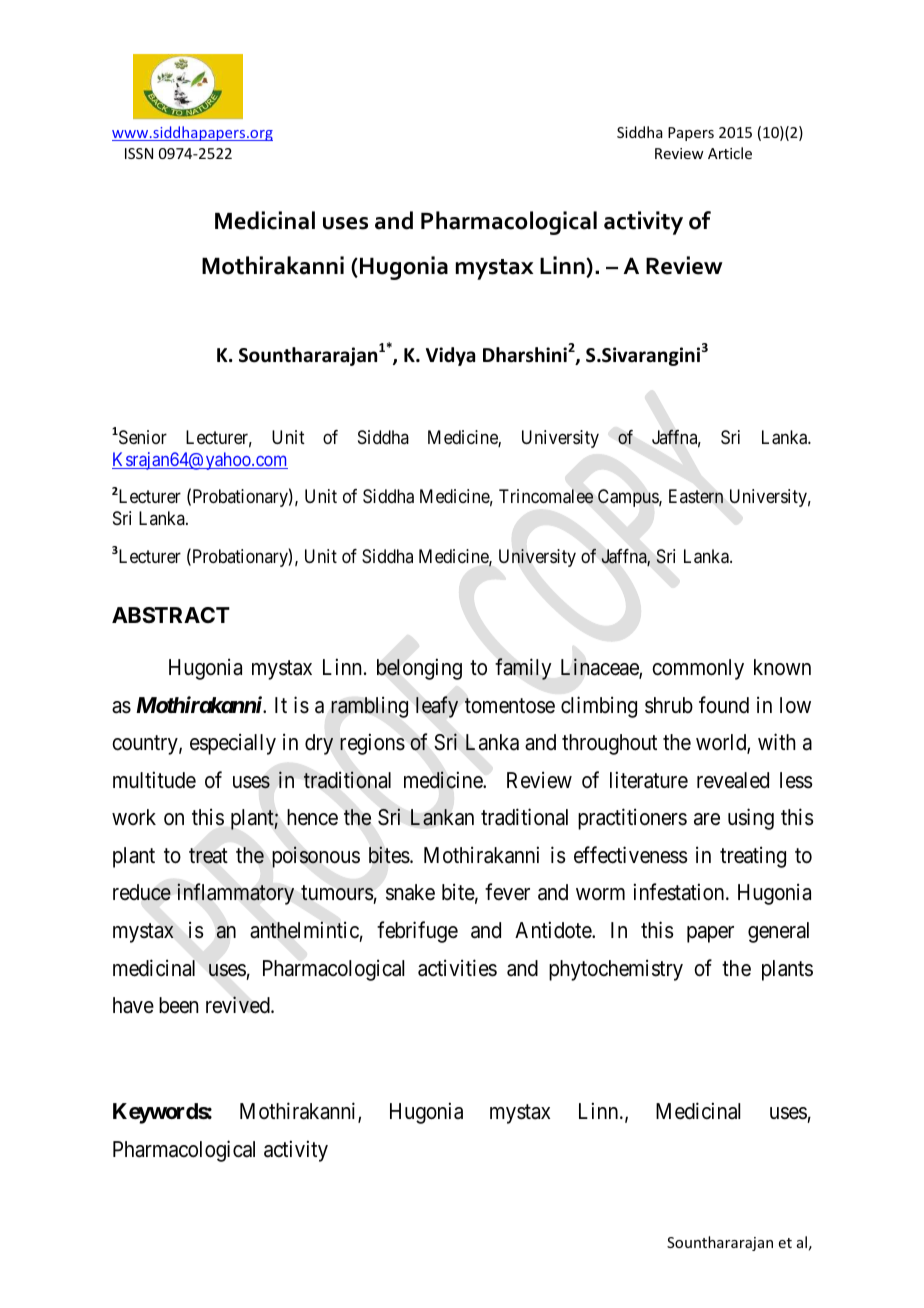 This image has width=924, height=1308. What do you see at coordinates (233, 744) in the image?
I see `especially` at bounding box center [233, 744].
